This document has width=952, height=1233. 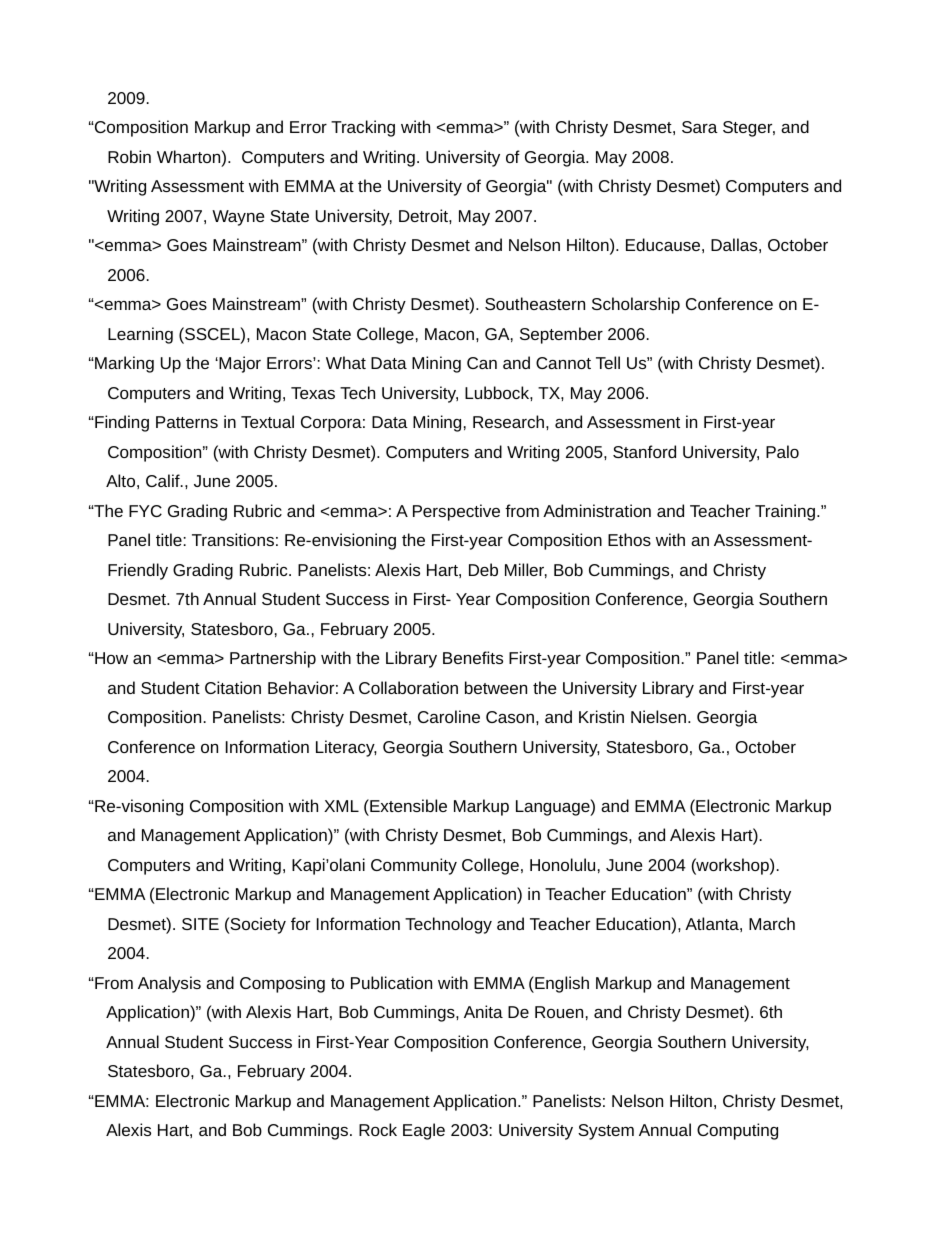 I want to click on Citation, so click(x=233, y=687).
